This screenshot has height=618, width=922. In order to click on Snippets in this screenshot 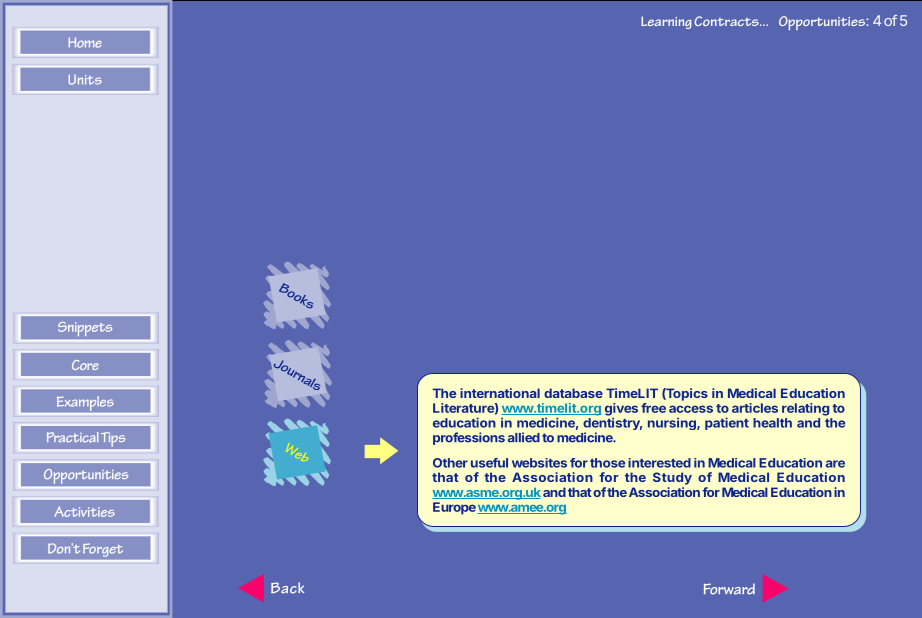, I will do `click(85, 329)`.
